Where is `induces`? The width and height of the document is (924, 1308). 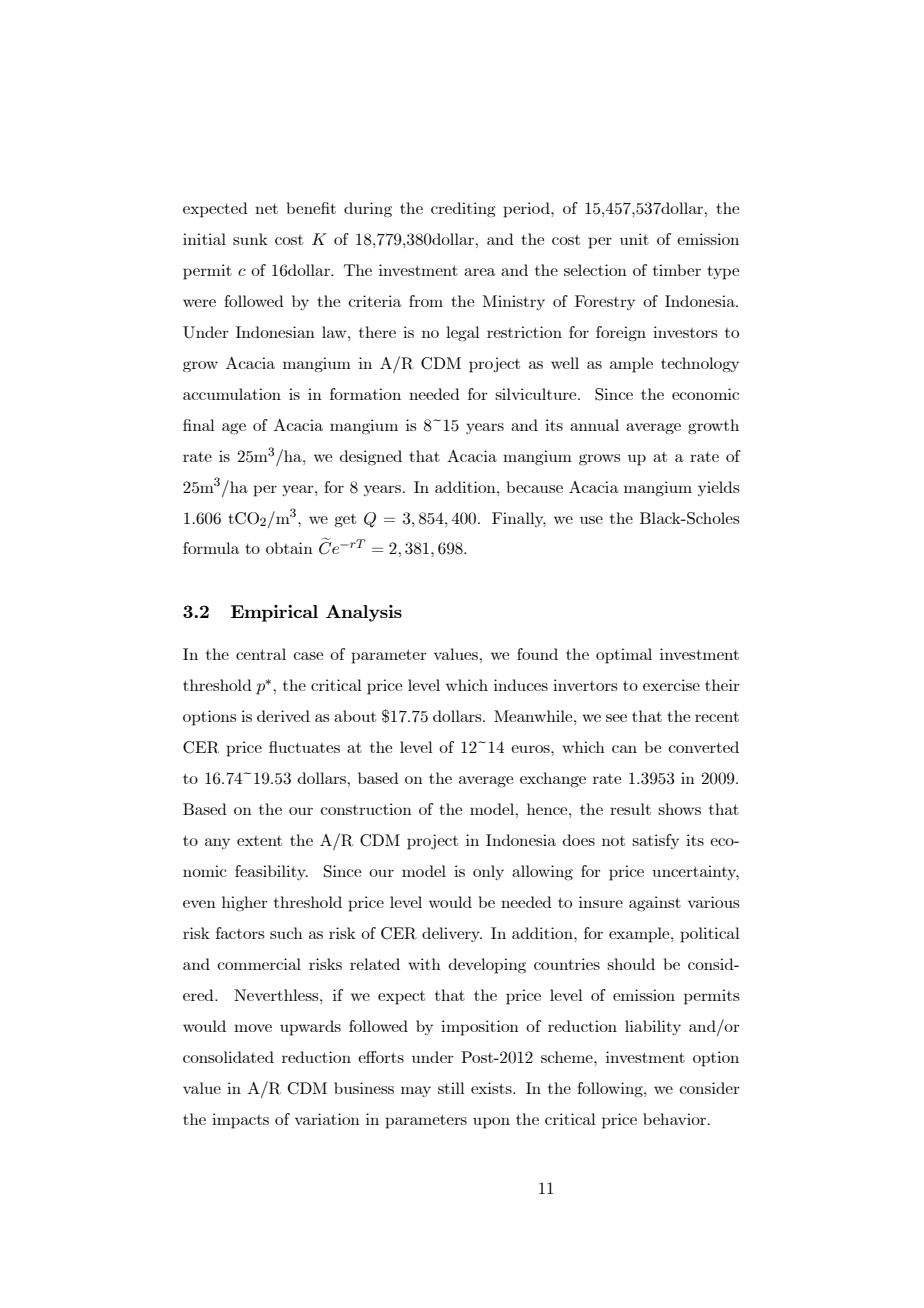
induces is located at coordinates (521, 685).
